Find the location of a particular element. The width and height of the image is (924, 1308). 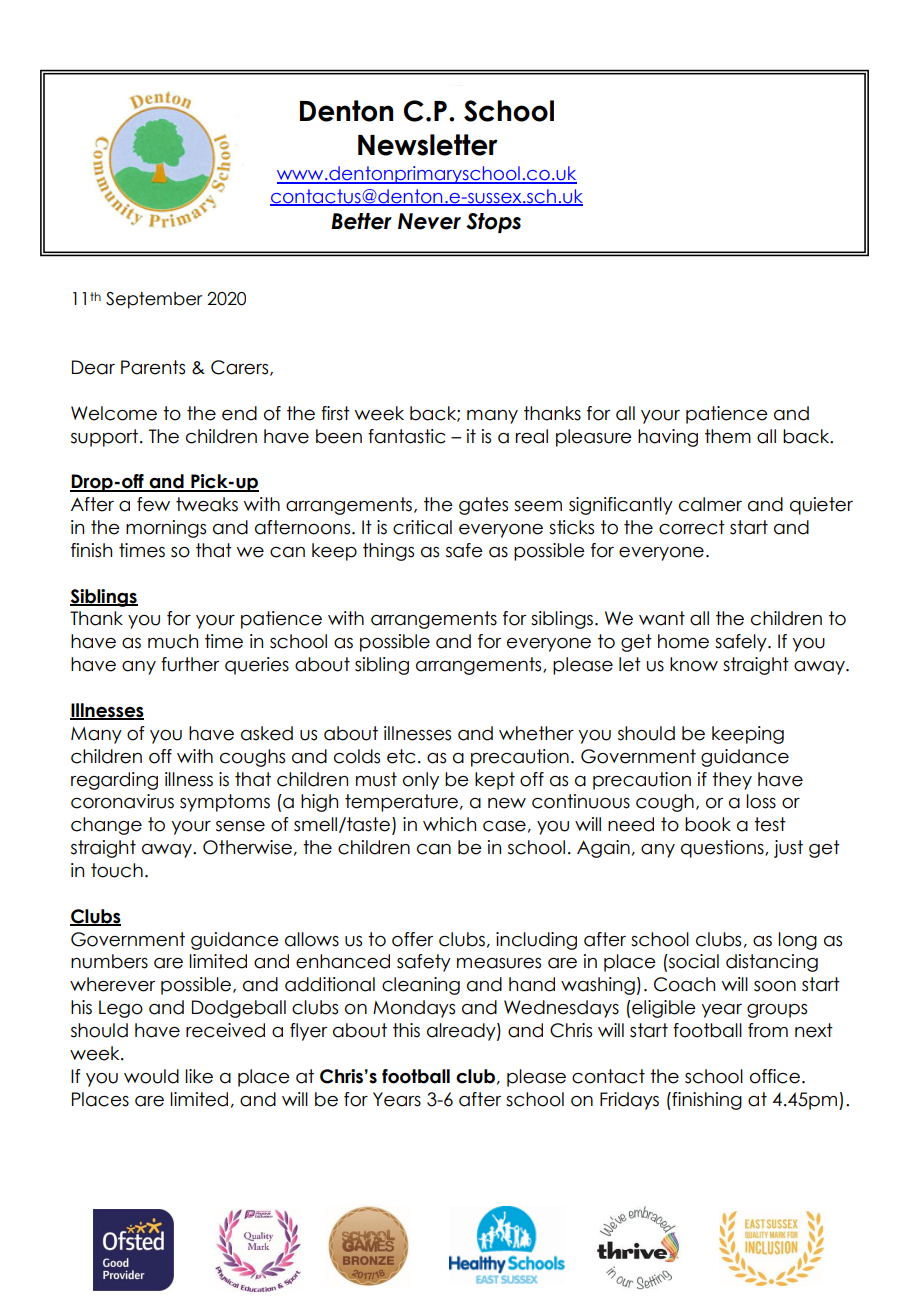

Better is located at coordinates (361, 221).
